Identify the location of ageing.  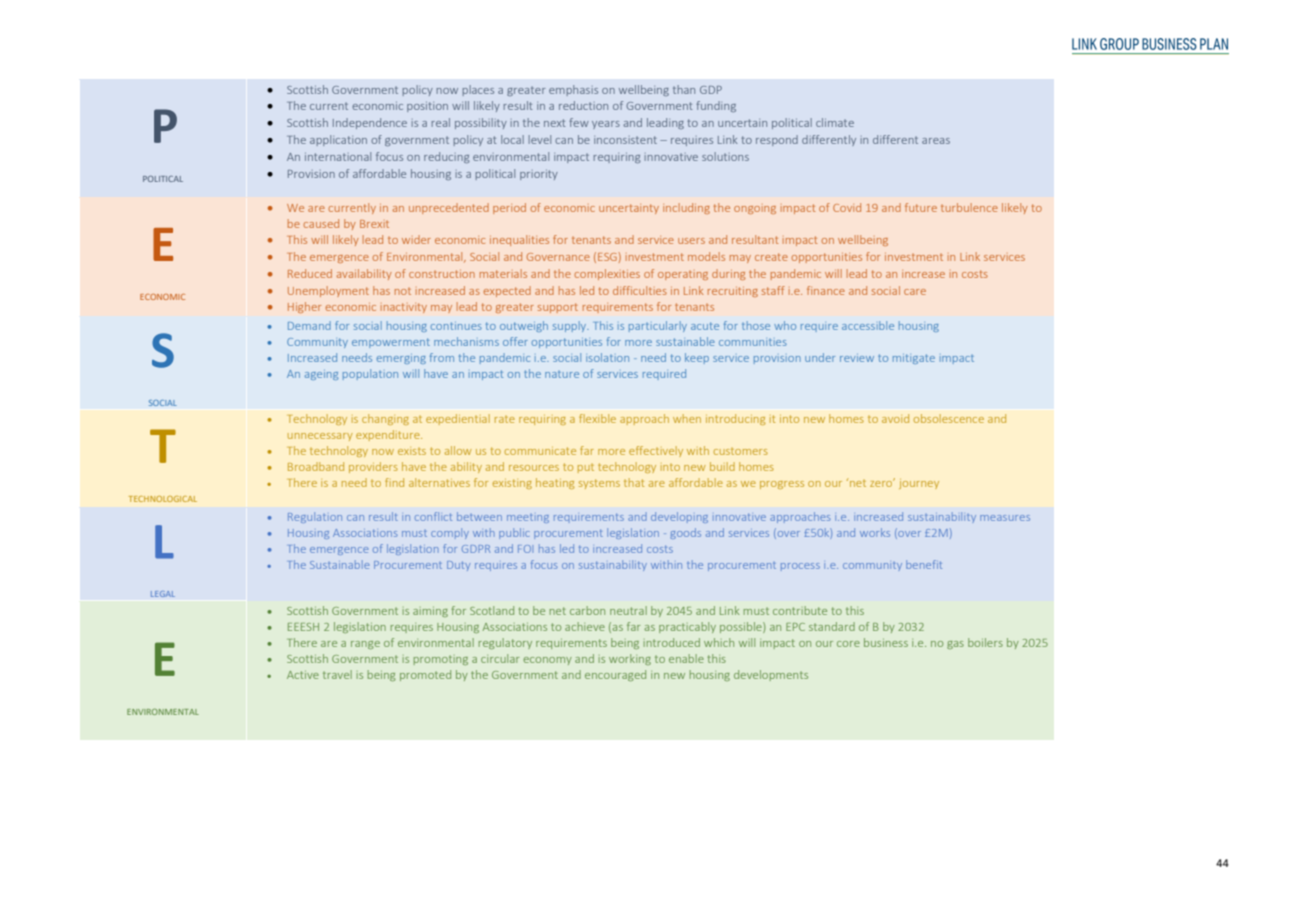
(321, 375).
